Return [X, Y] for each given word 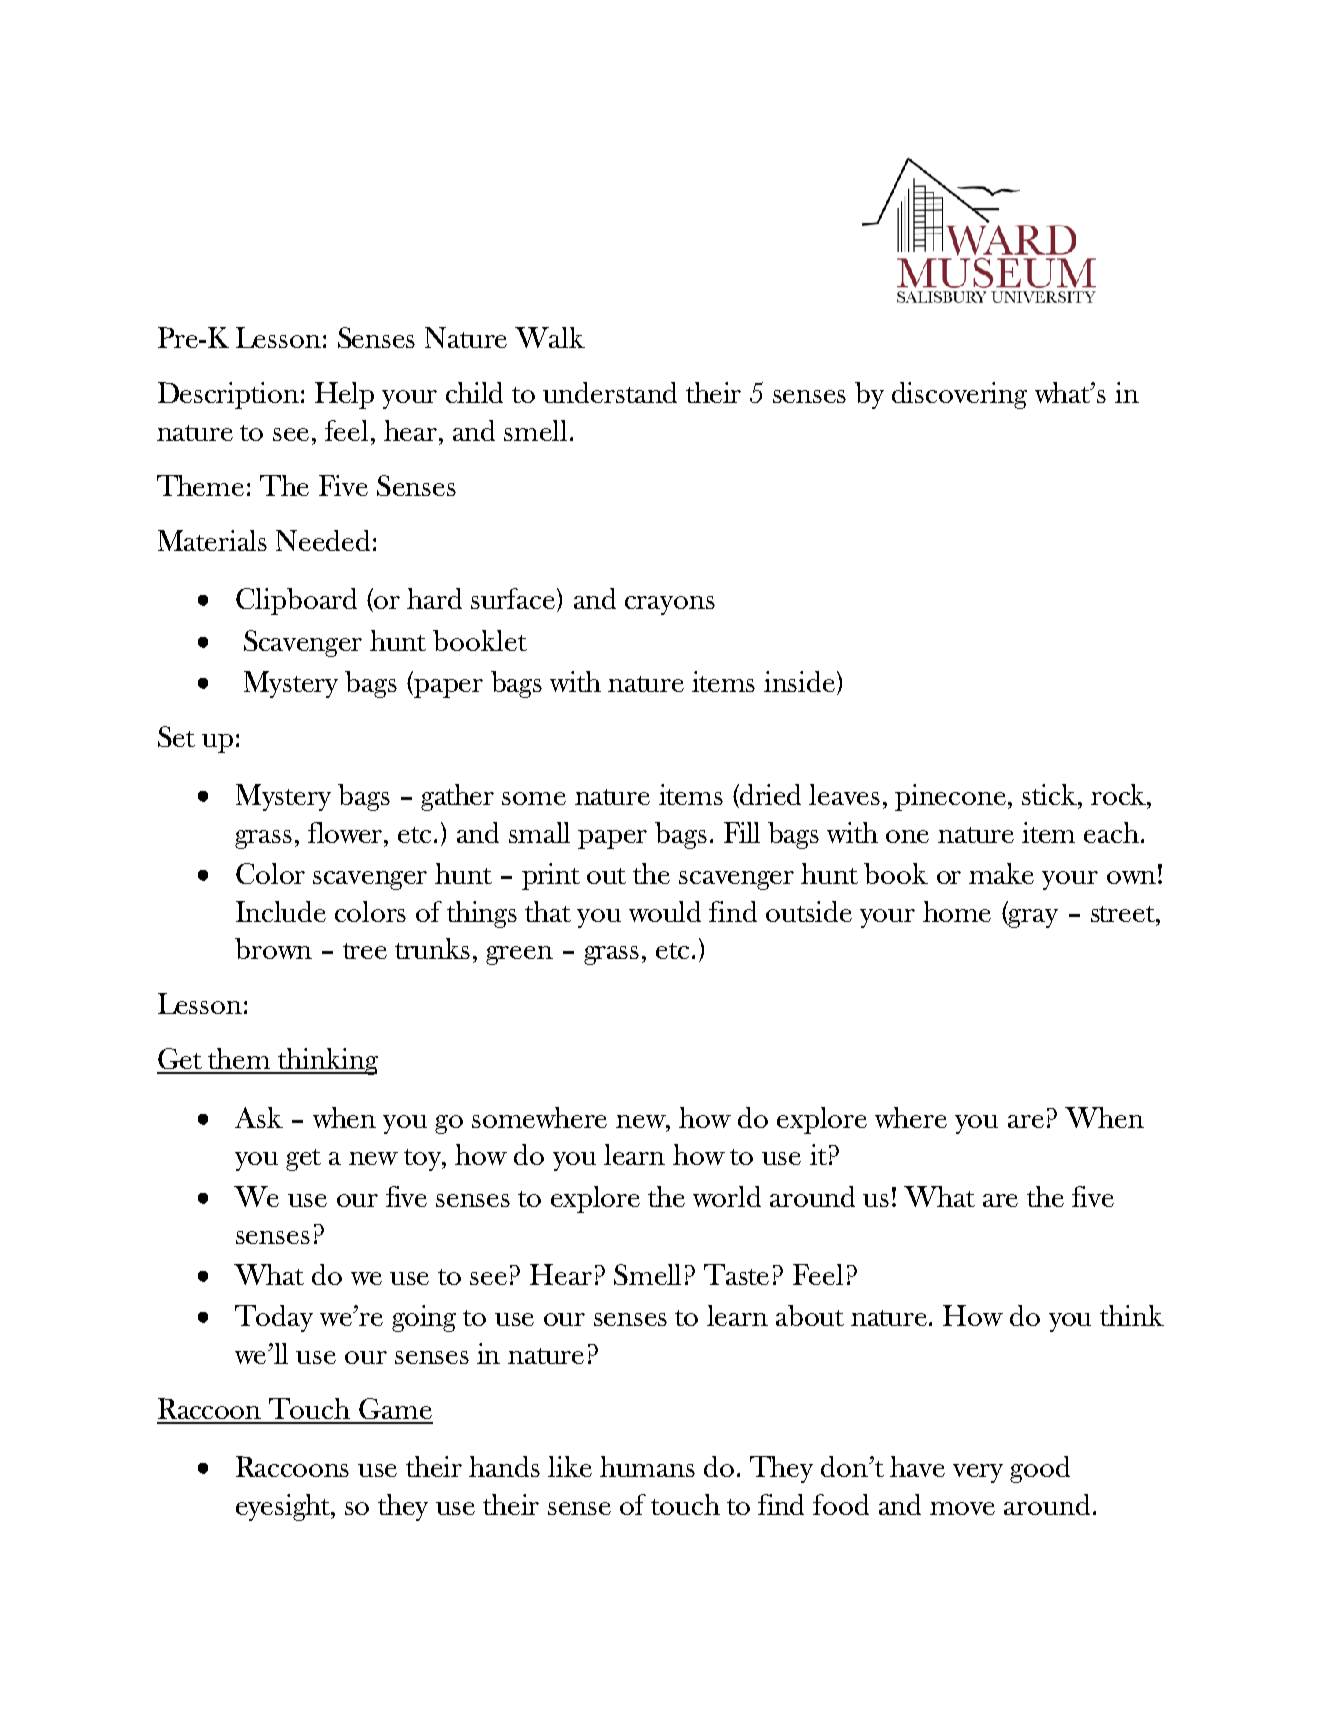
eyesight [284, 1507]
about [810, 1315]
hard [434, 598]
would [665, 911]
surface [514, 600]
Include [281, 911]
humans [647, 1466]
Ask [259, 1117]
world [727, 1196]
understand [610, 392]
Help [344, 395]
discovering [959, 395]
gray [1032, 918]
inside [799, 681]
